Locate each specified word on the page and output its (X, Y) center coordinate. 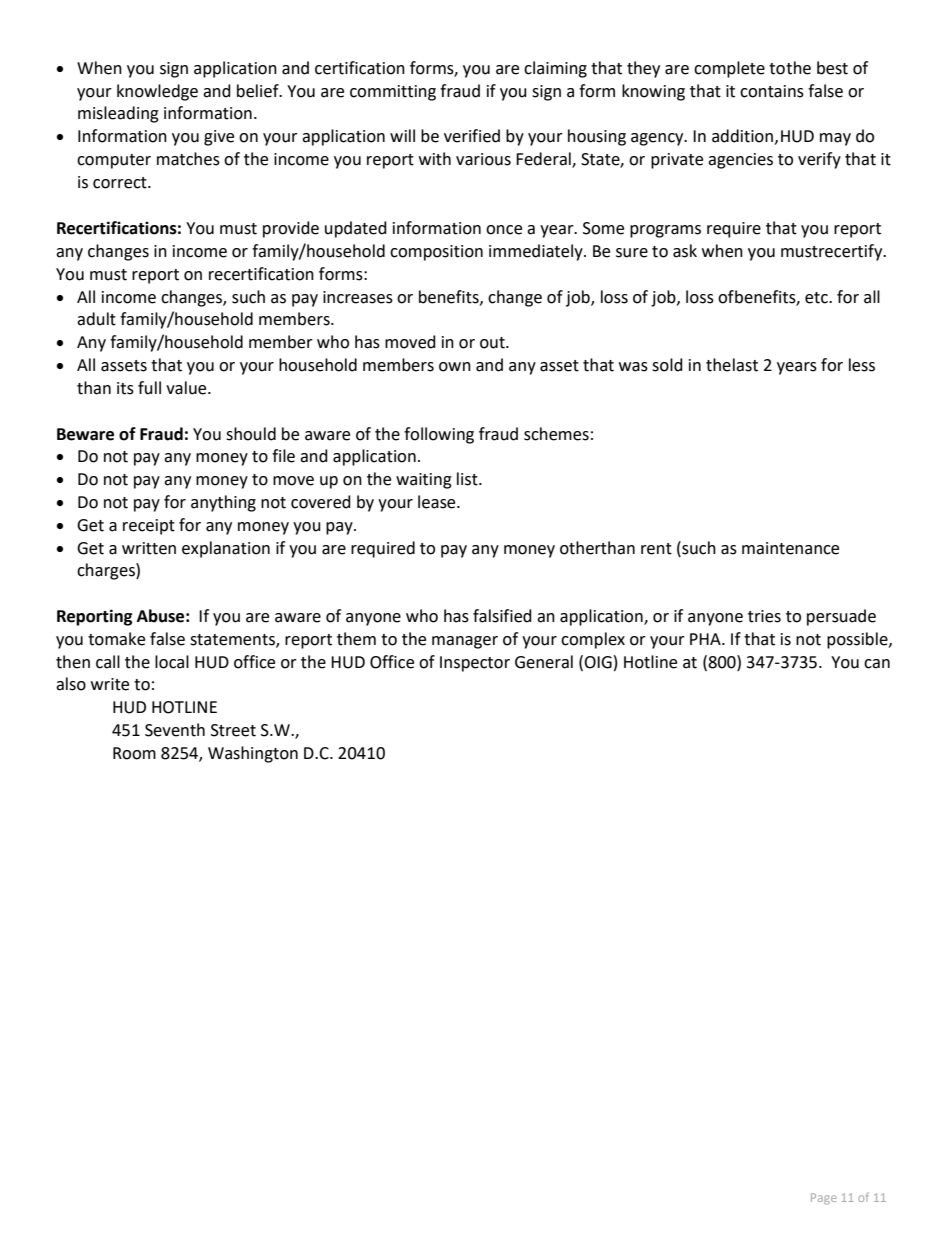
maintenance (790, 548)
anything (223, 503)
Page (824, 1199)
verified (472, 136)
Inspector (475, 664)
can (877, 664)
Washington (253, 754)
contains (772, 91)
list (468, 479)
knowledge (157, 92)
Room (134, 753)
